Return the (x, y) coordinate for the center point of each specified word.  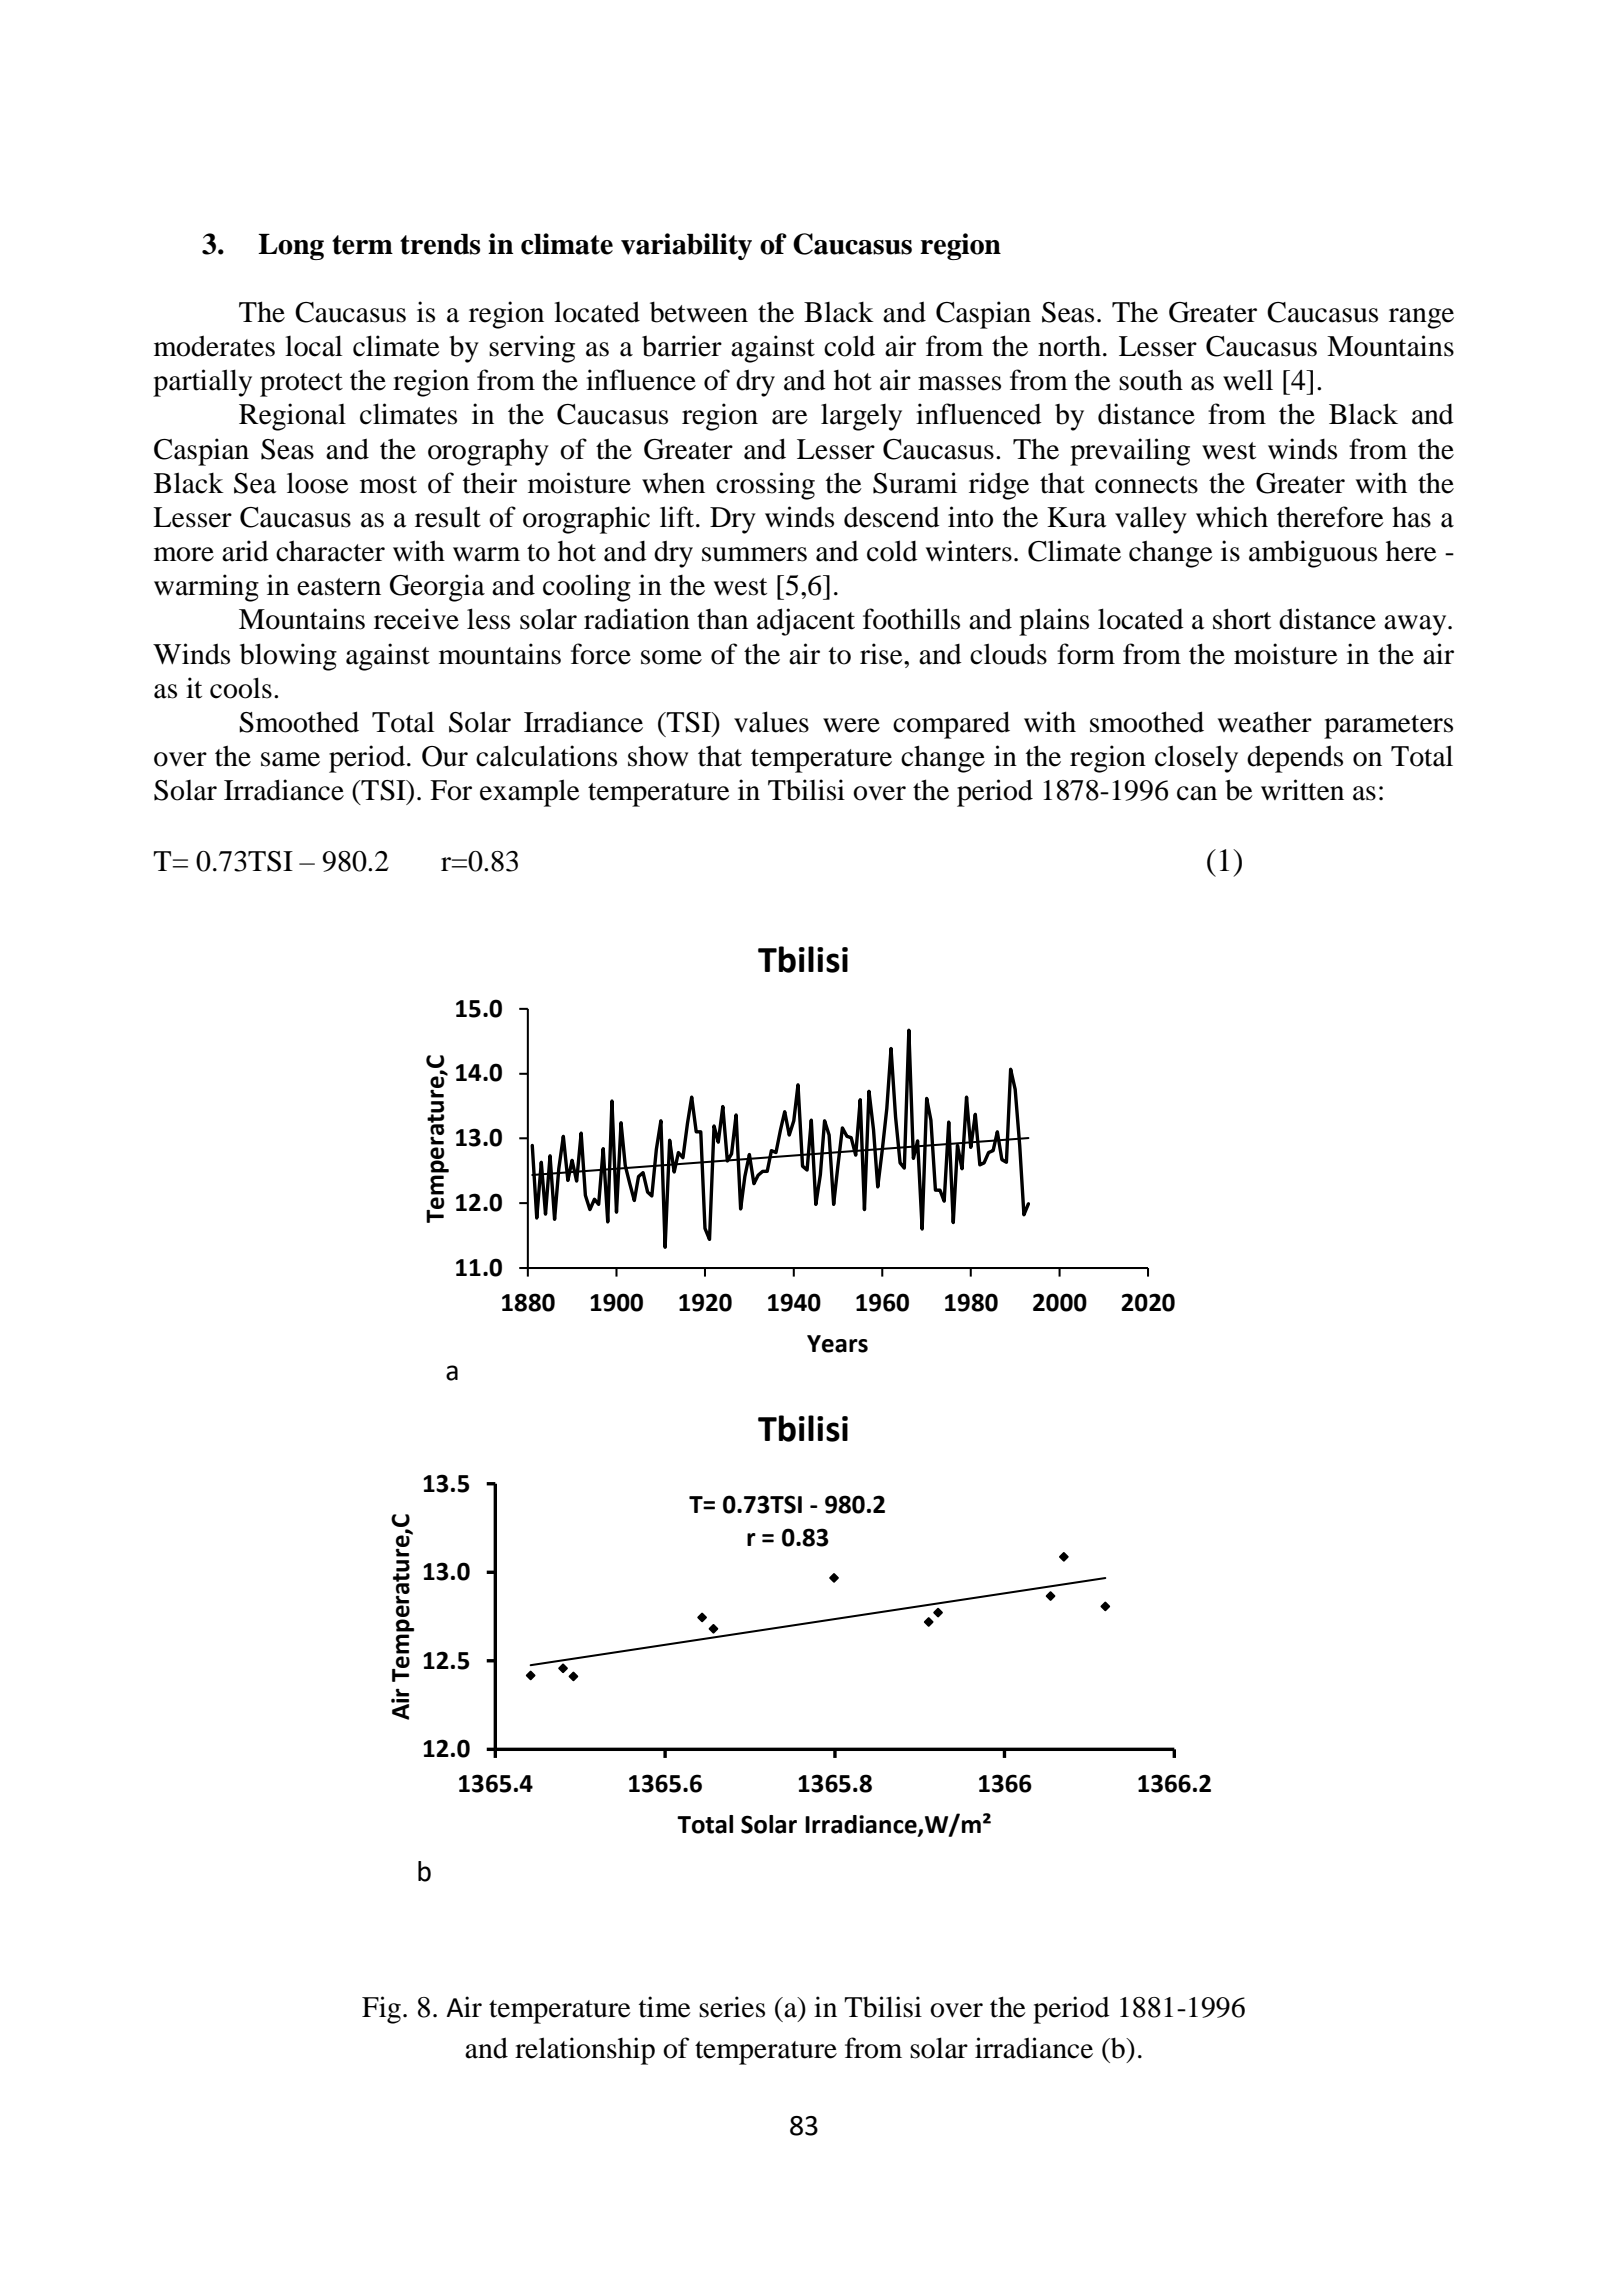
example (530, 793)
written (1302, 790)
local (313, 346)
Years (837, 1344)
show (658, 756)
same (290, 759)
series (732, 2007)
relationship (585, 2051)
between (699, 312)
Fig (381, 2010)
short (1242, 619)
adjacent (806, 622)
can (1197, 793)
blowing (288, 657)
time (665, 2007)
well (1248, 380)
